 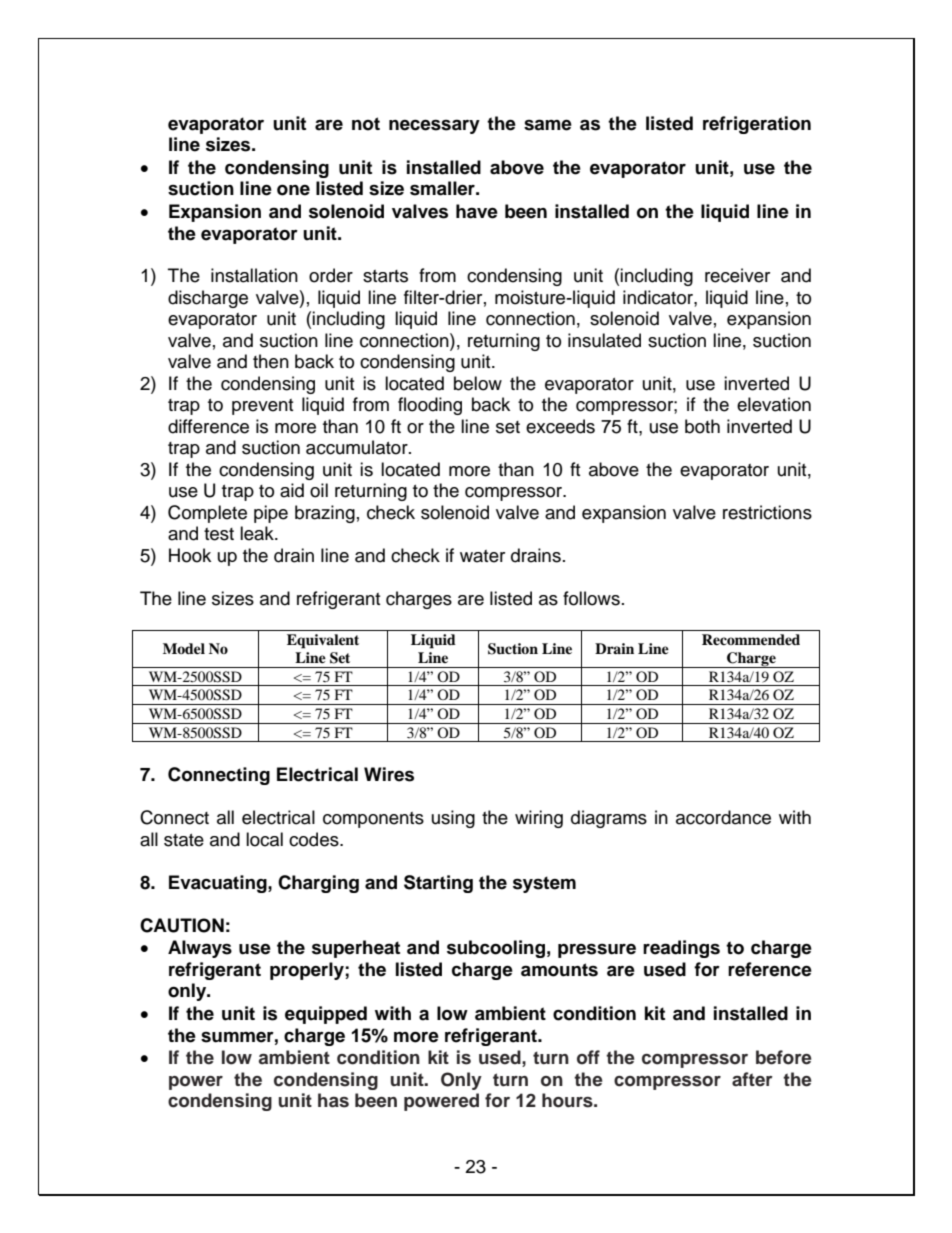 What do you see at coordinates (482, 556) in the document?
I see `water` at bounding box center [482, 556].
